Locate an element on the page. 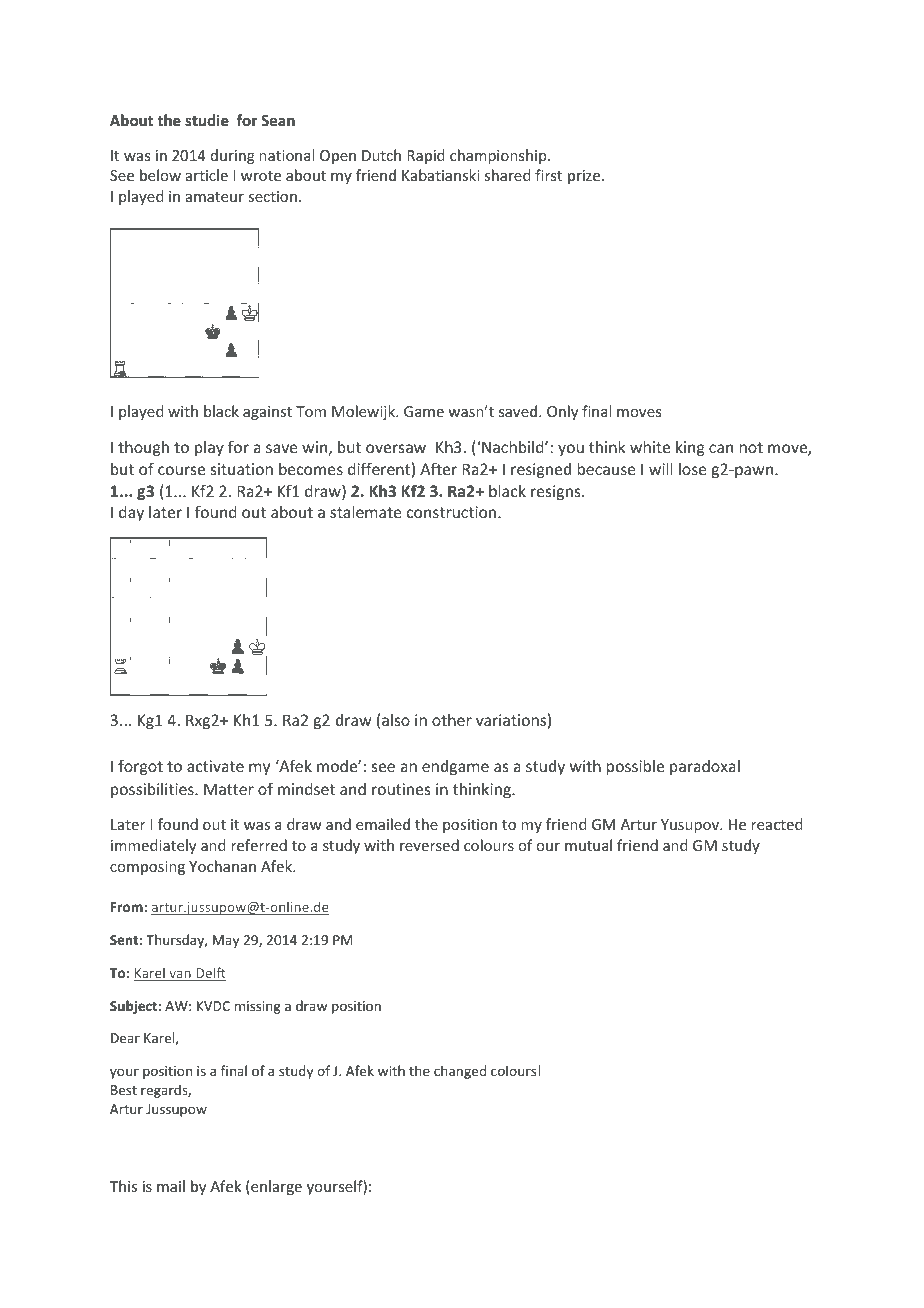  Rapid is located at coordinates (426, 156).
